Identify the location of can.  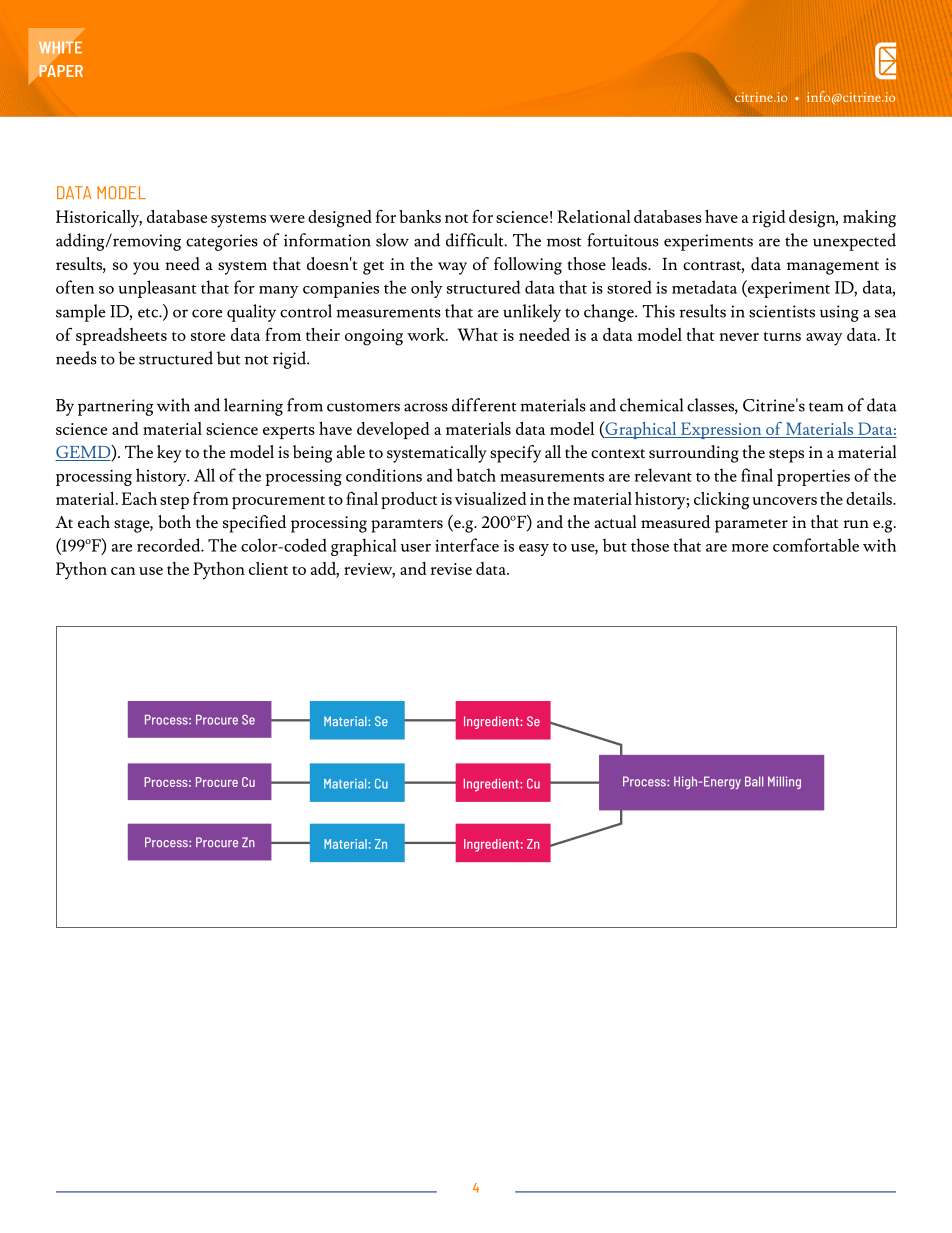
(123, 571).
